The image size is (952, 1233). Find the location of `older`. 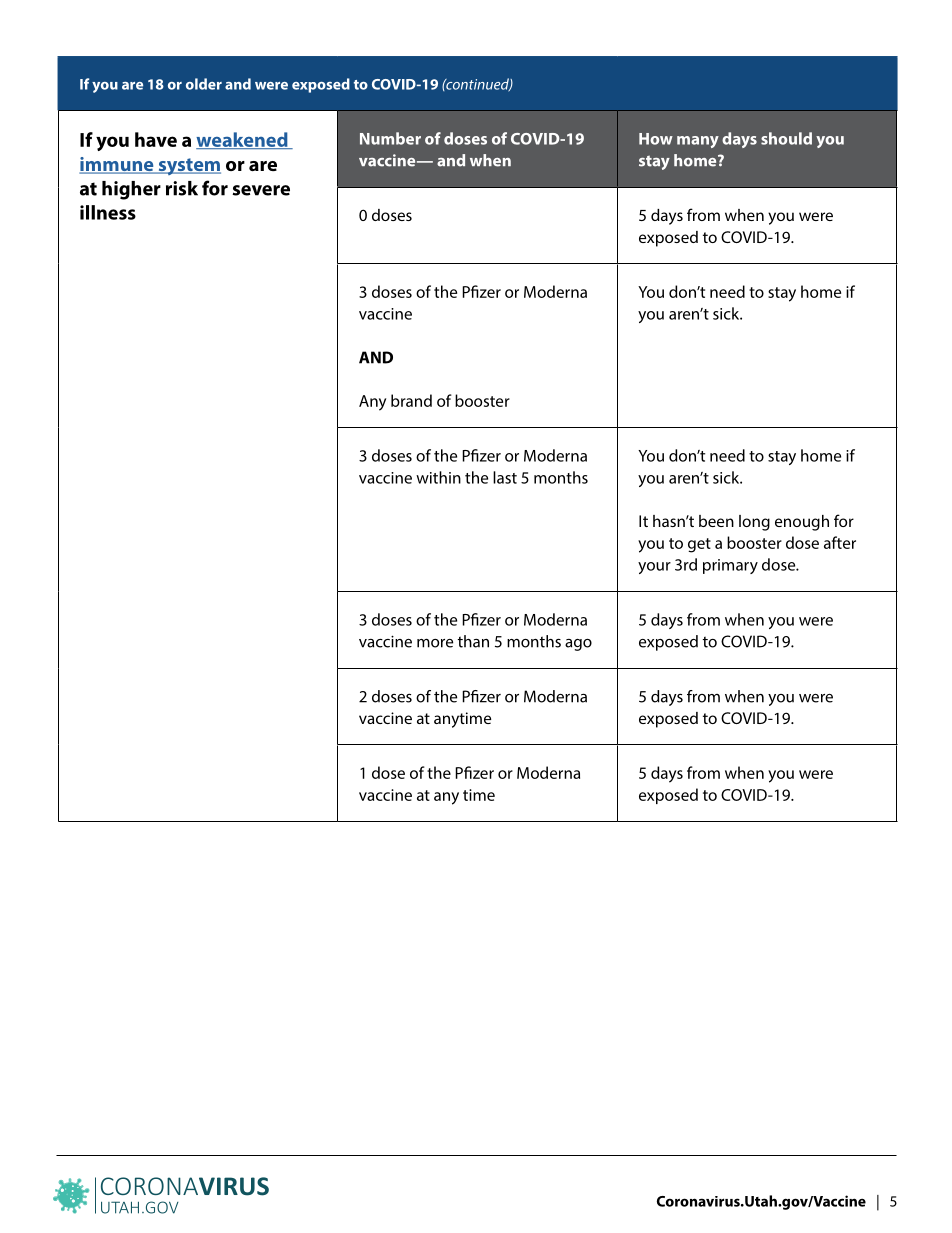

older is located at coordinates (204, 84).
